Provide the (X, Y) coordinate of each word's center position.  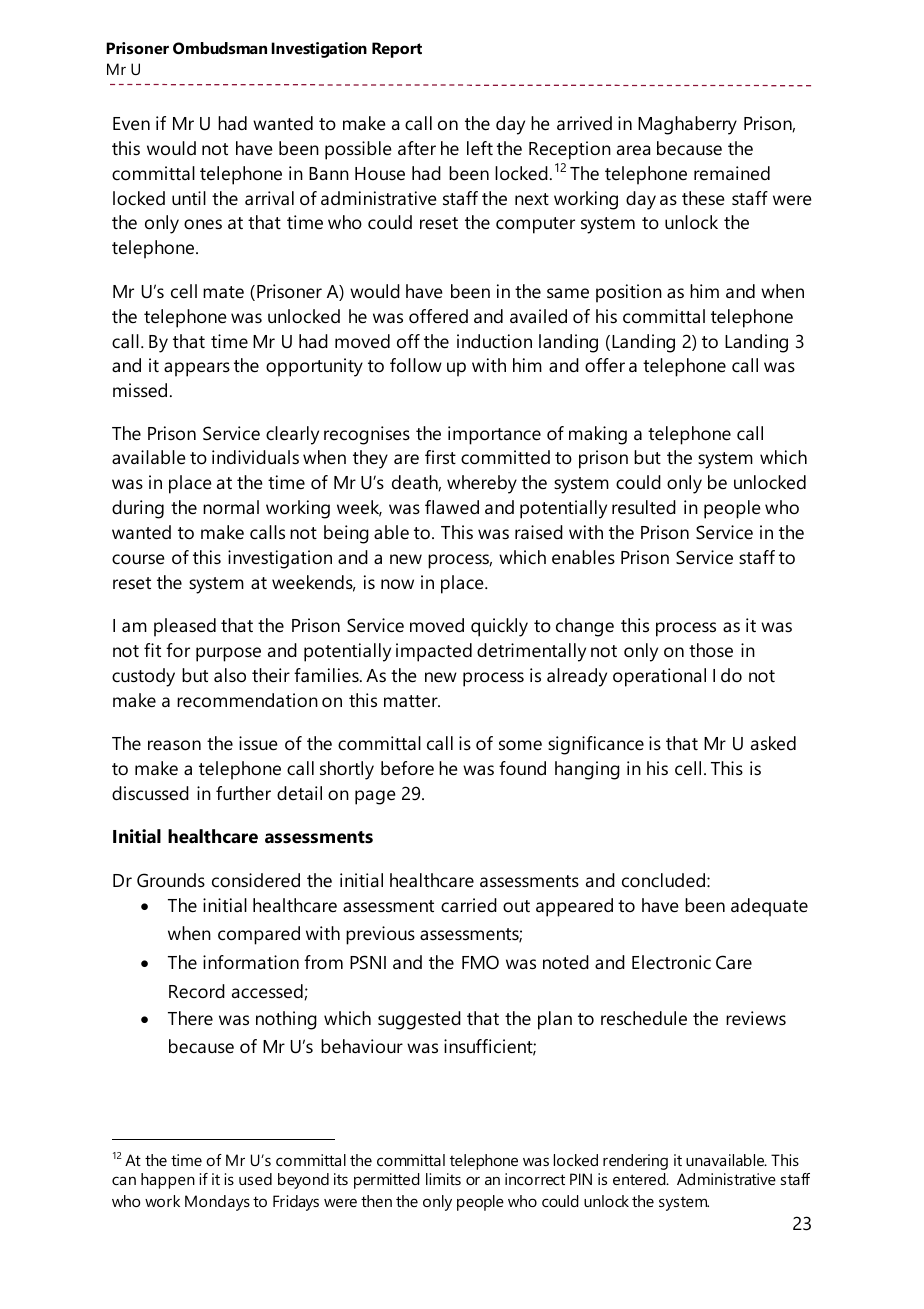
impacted (434, 652)
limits (443, 1179)
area (633, 150)
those (711, 650)
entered (640, 1179)
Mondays (217, 1203)
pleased (185, 627)
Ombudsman (220, 48)
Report (397, 50)
